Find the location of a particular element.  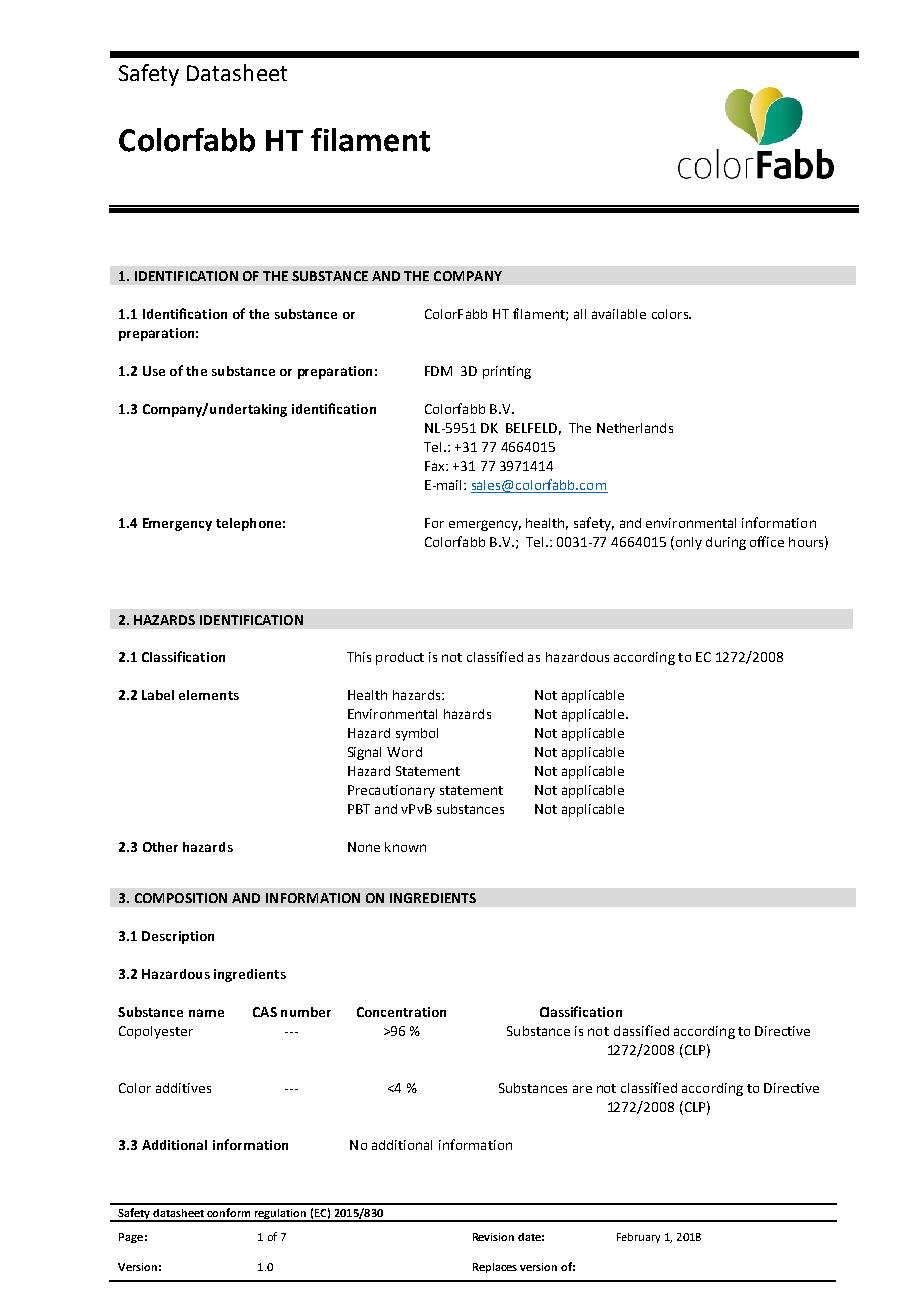

Use is located at coordinates (154, 371).
